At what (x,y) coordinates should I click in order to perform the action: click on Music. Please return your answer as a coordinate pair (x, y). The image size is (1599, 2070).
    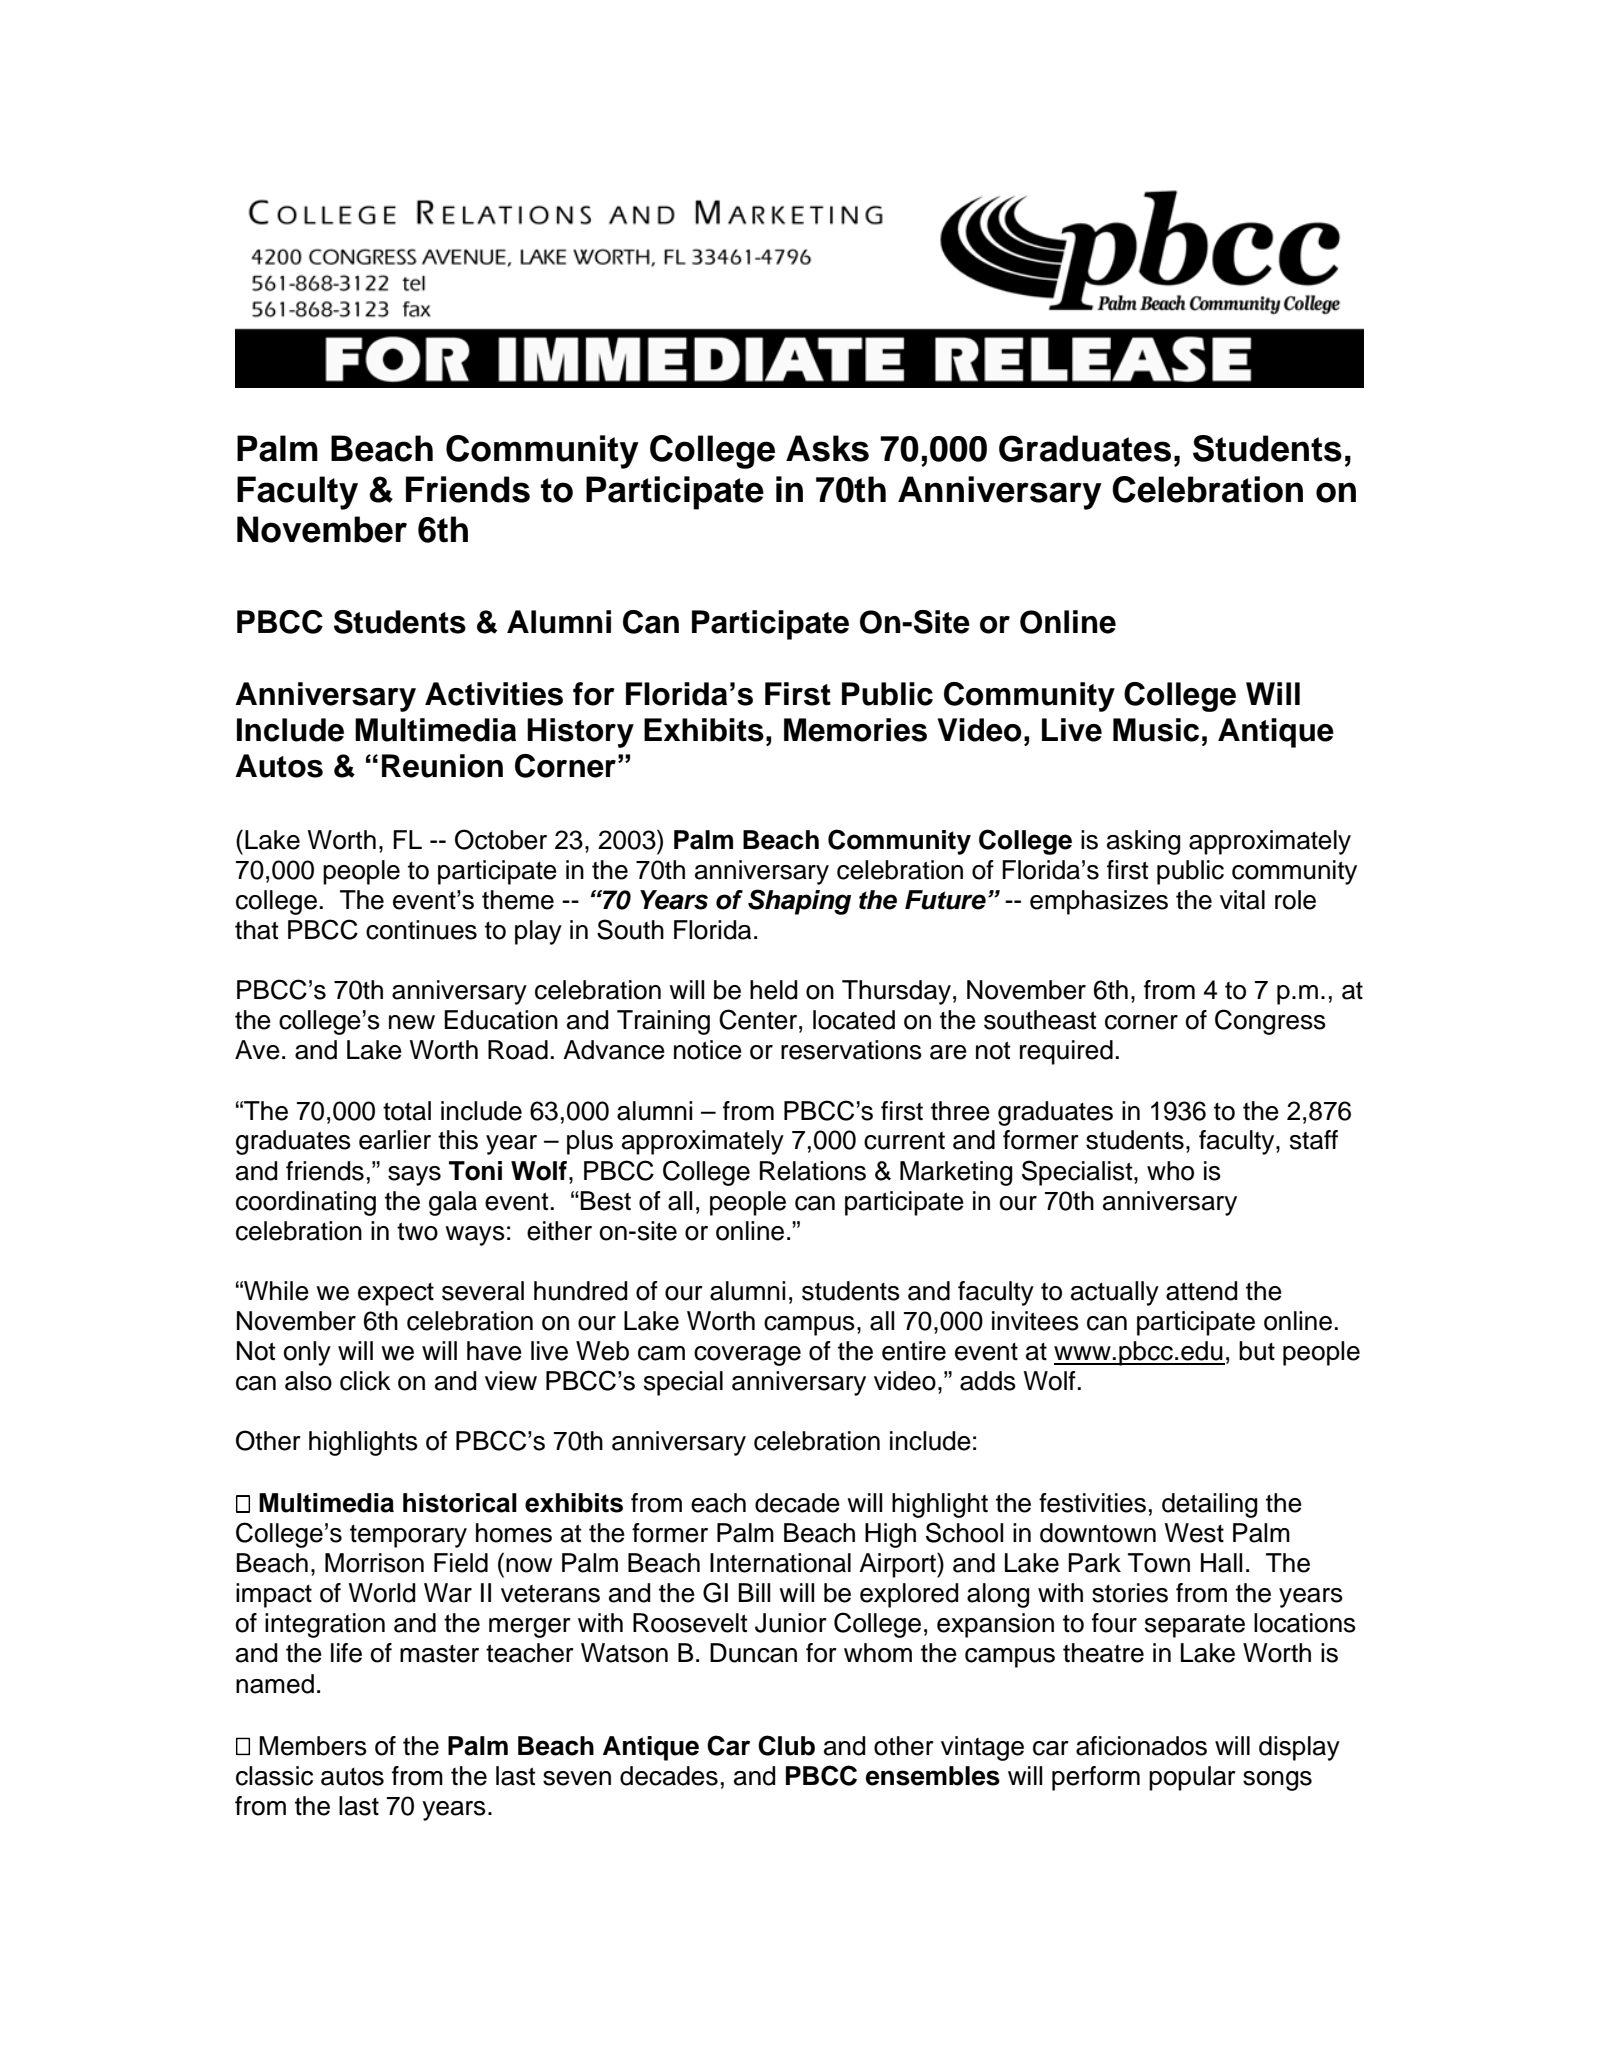
    Looking at the image, I should click on (1156, 730).
